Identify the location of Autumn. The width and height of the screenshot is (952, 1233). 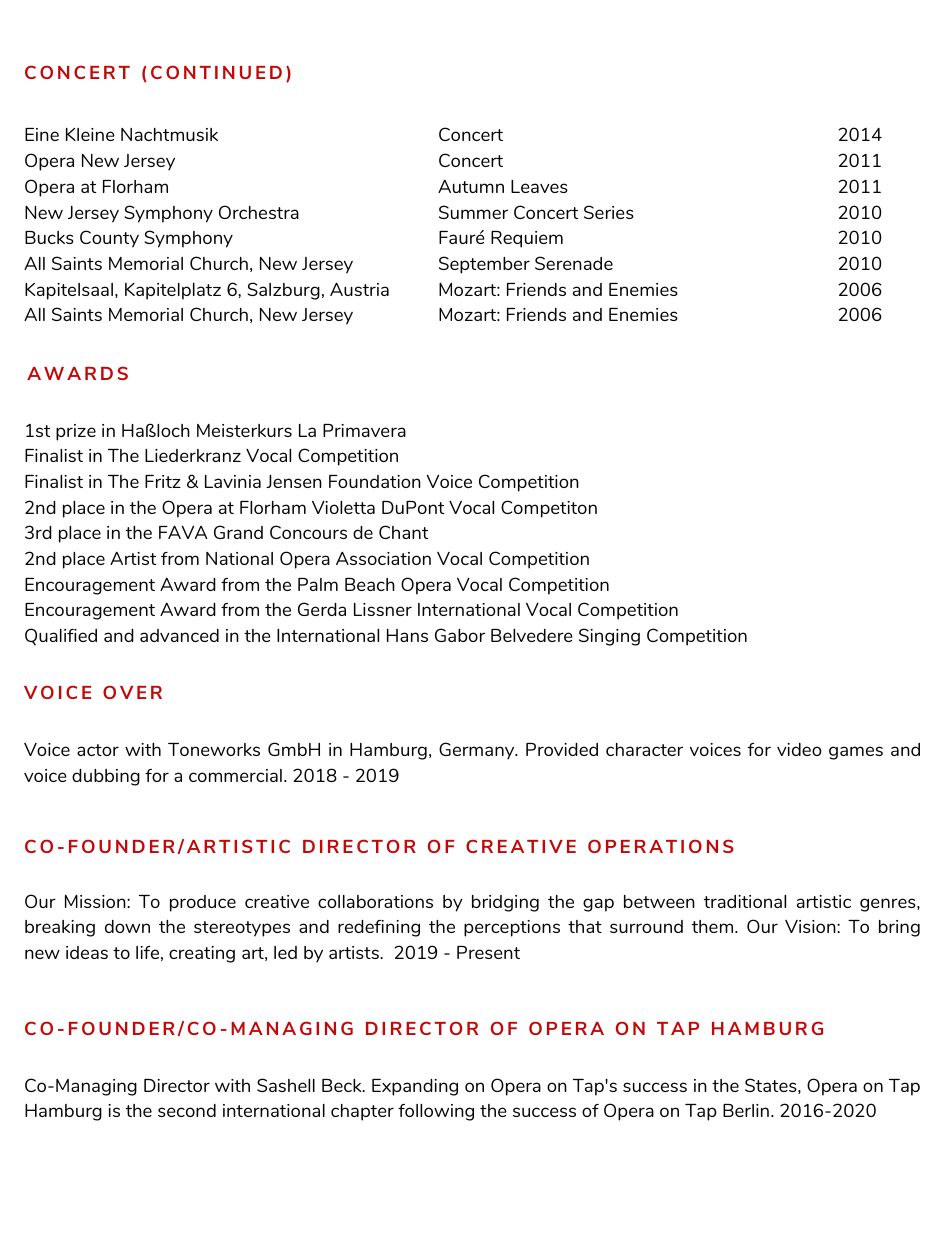
(471, 186).
